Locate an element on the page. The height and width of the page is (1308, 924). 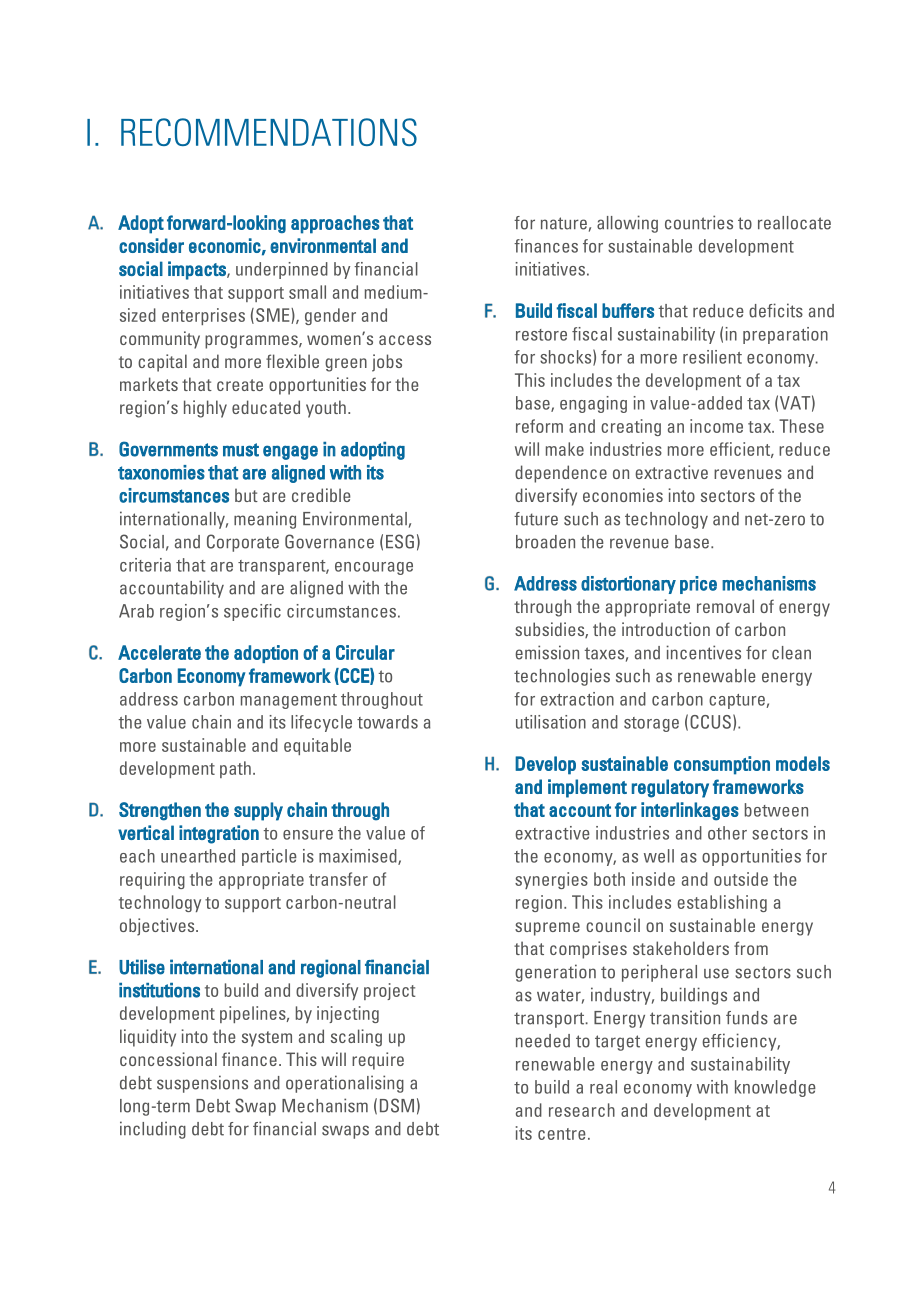
specific is located at coordinates (252, 612).
